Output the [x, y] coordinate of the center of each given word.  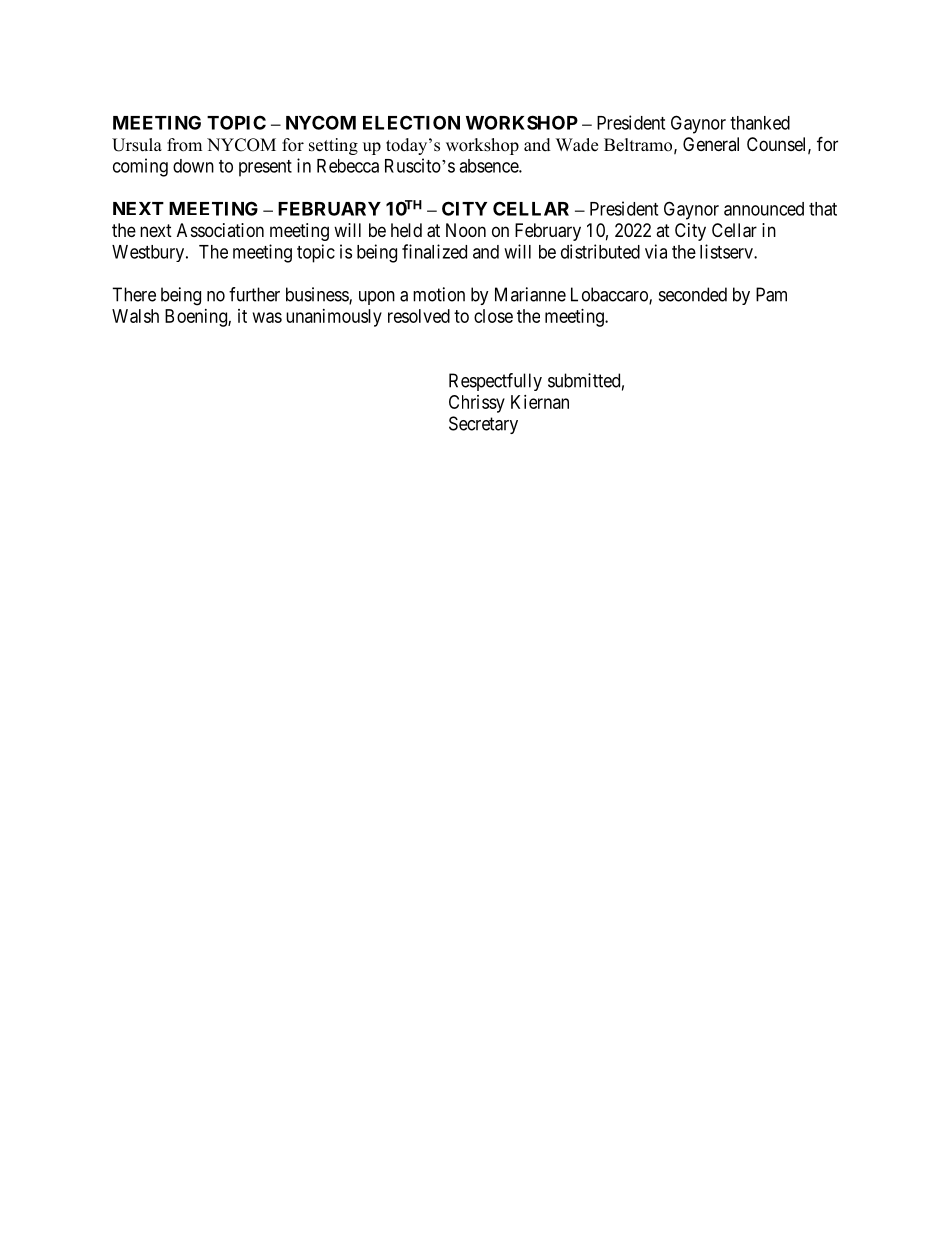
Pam [771, 294]
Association [220, 230]
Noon [466, 230]
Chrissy [477, 404]
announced [764, 209]
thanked [760, 123]
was [267, 317]
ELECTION [411, 122]
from [184, 145]
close [493, 316]
